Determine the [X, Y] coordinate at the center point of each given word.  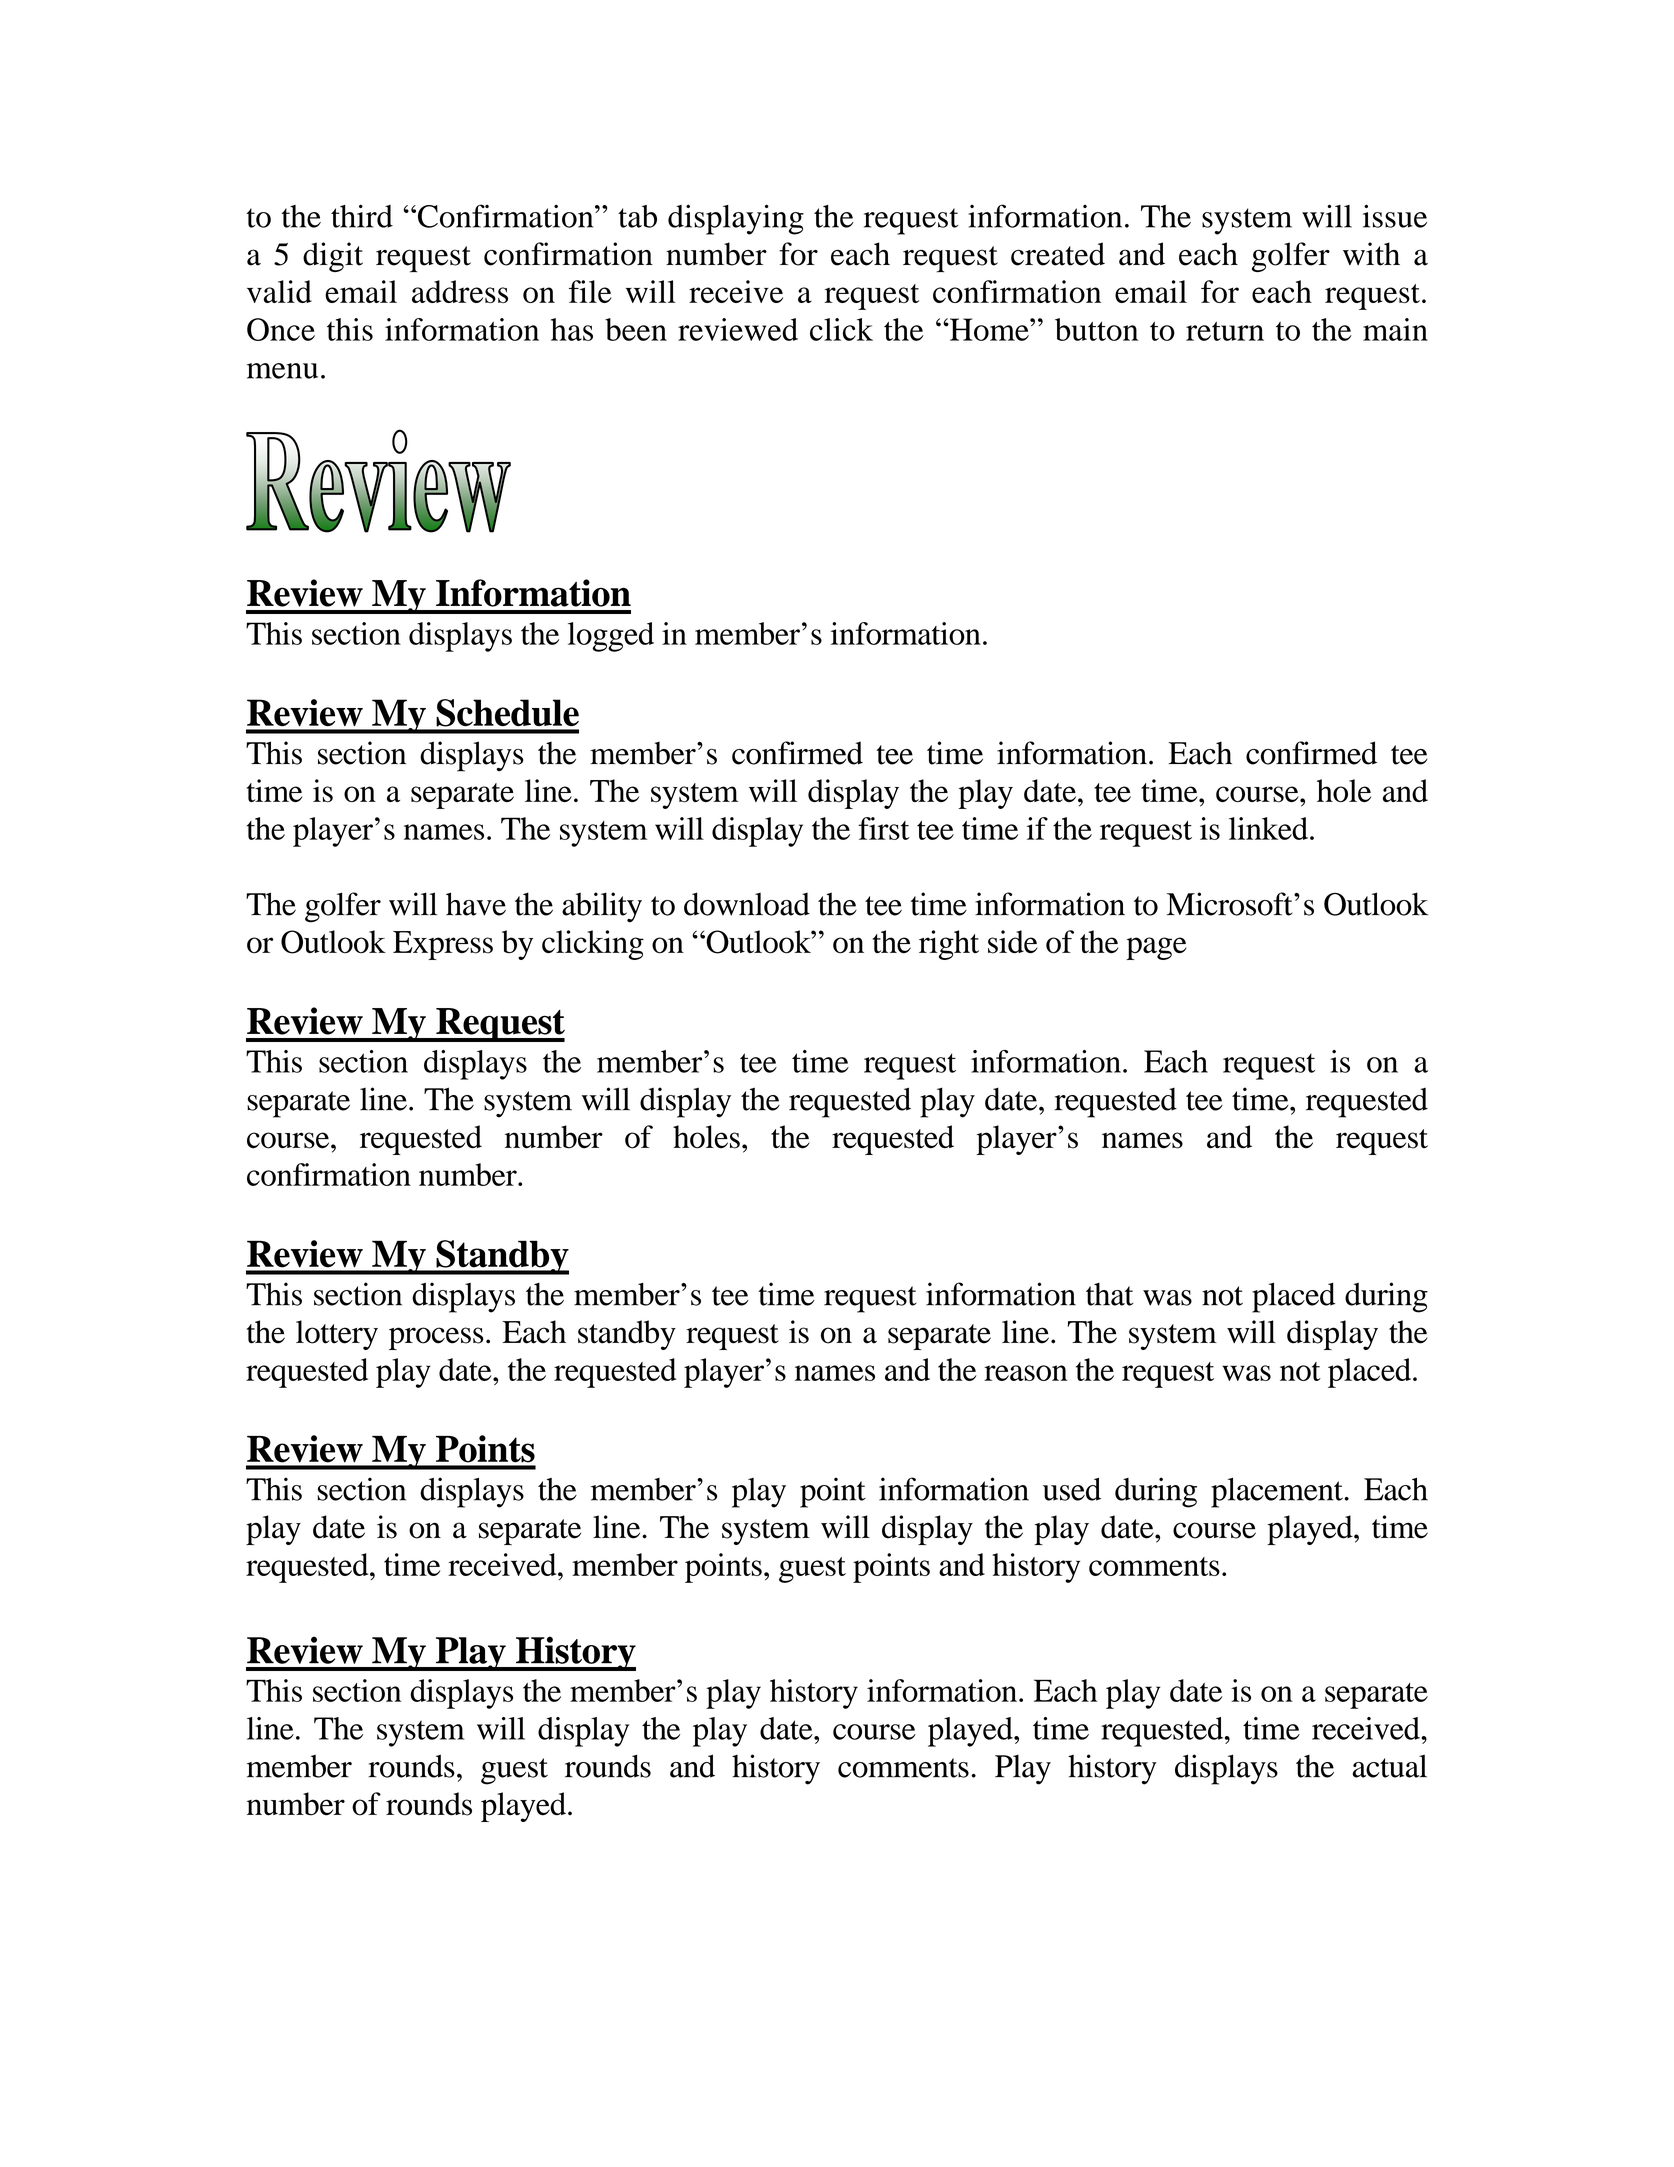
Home [989, 329]
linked [1268, 828]
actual [1389, 1766]
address [460, 291]
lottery [337, 1335]
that [1110, 1294]
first [884, 828]
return [1225, 331]
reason [1026, 1373]
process [436, 1338]
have [476, 904]
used [1072, 1489]
